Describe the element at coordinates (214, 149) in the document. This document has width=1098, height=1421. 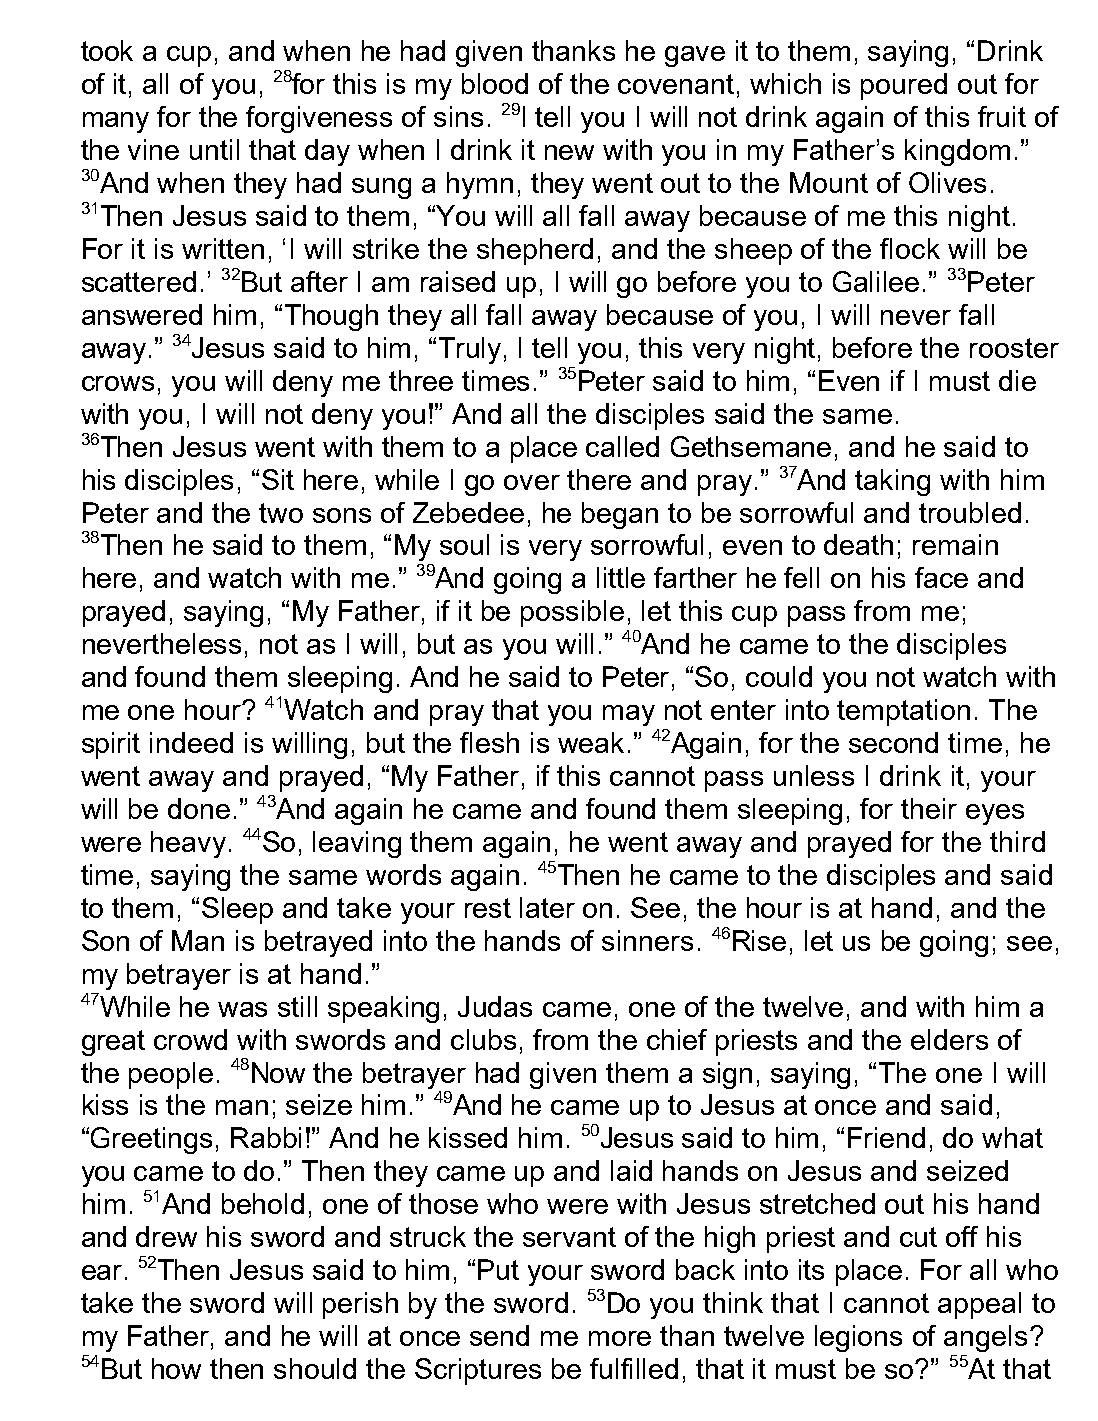
I see `until` at that location.
